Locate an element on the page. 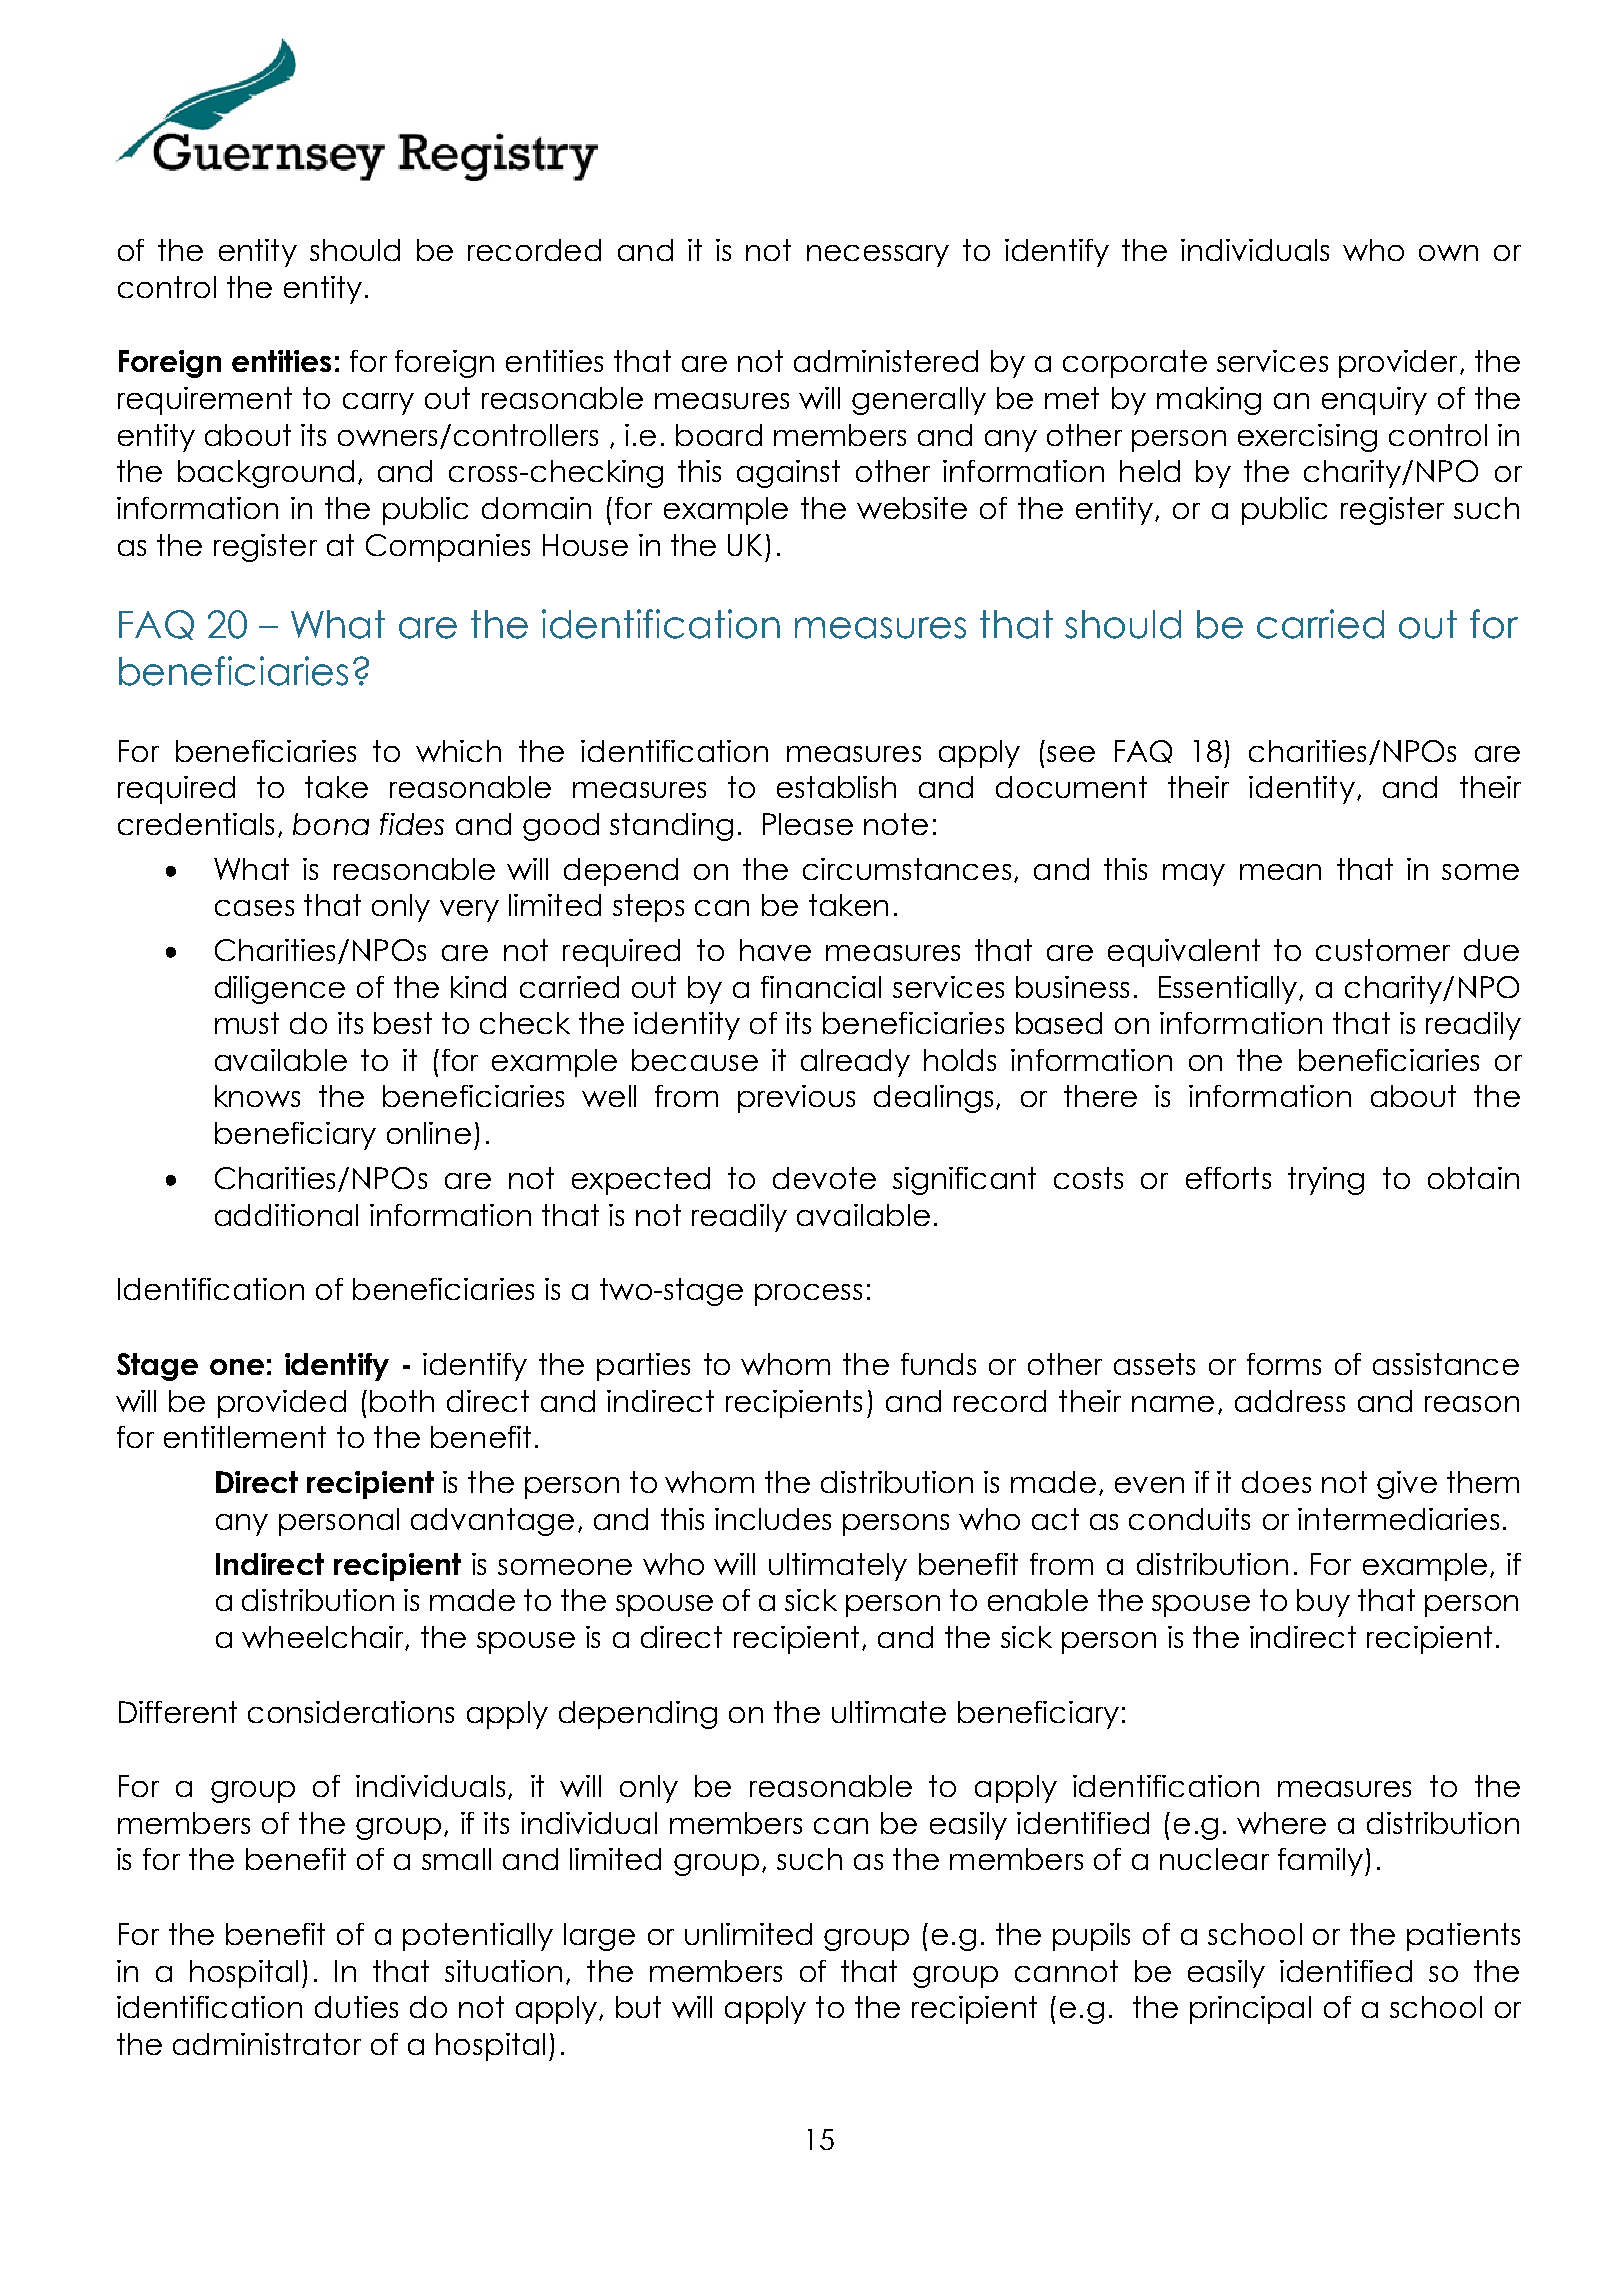 The height and width of the document is (2287, 1617). bona is located at coordinates (331, 824).
